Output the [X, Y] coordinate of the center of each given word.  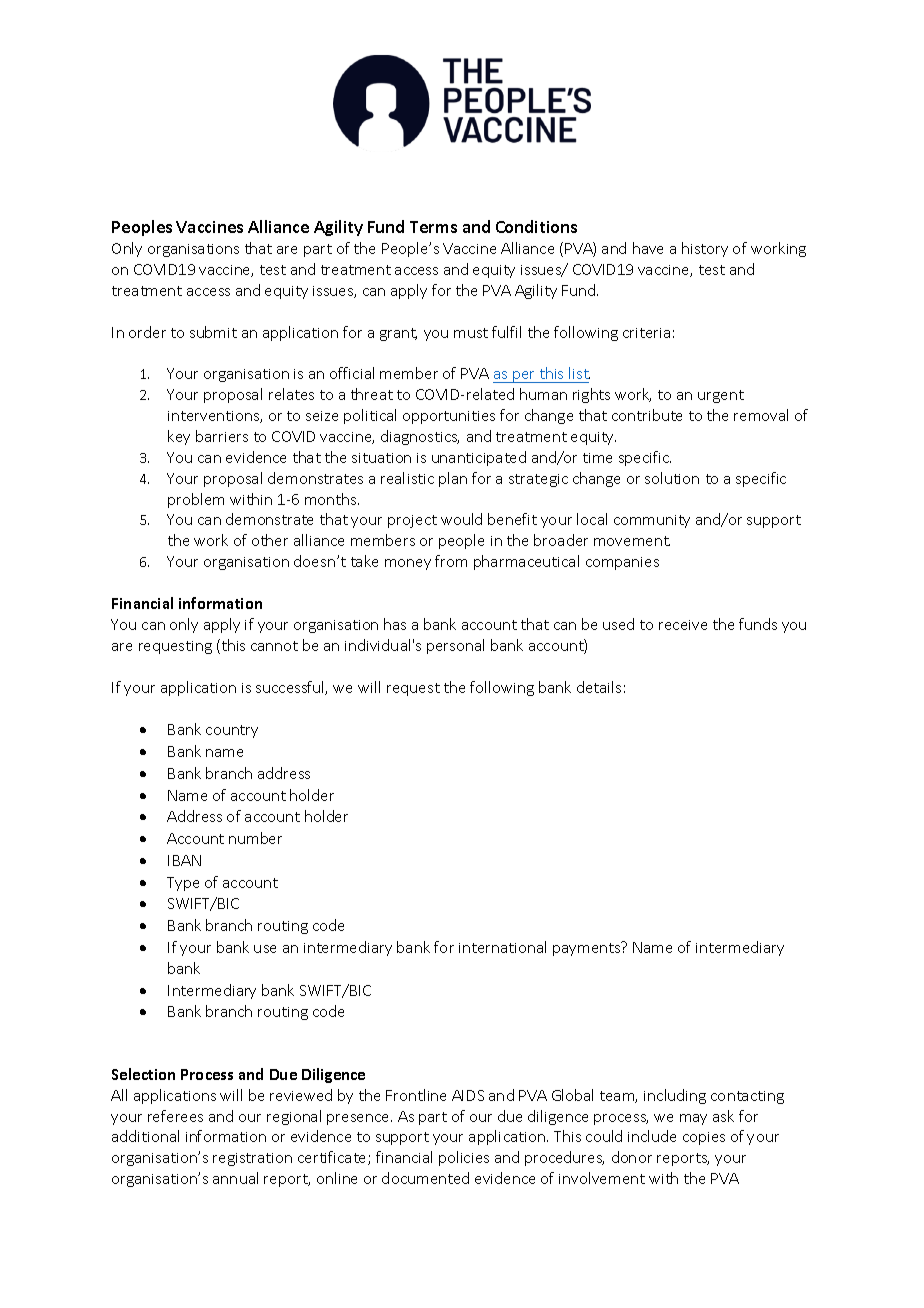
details [599, 687]
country [232, 731]
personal [455, 646]
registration [252, 1159]
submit [213, 332]
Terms [433, 227]
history [705, 249]
